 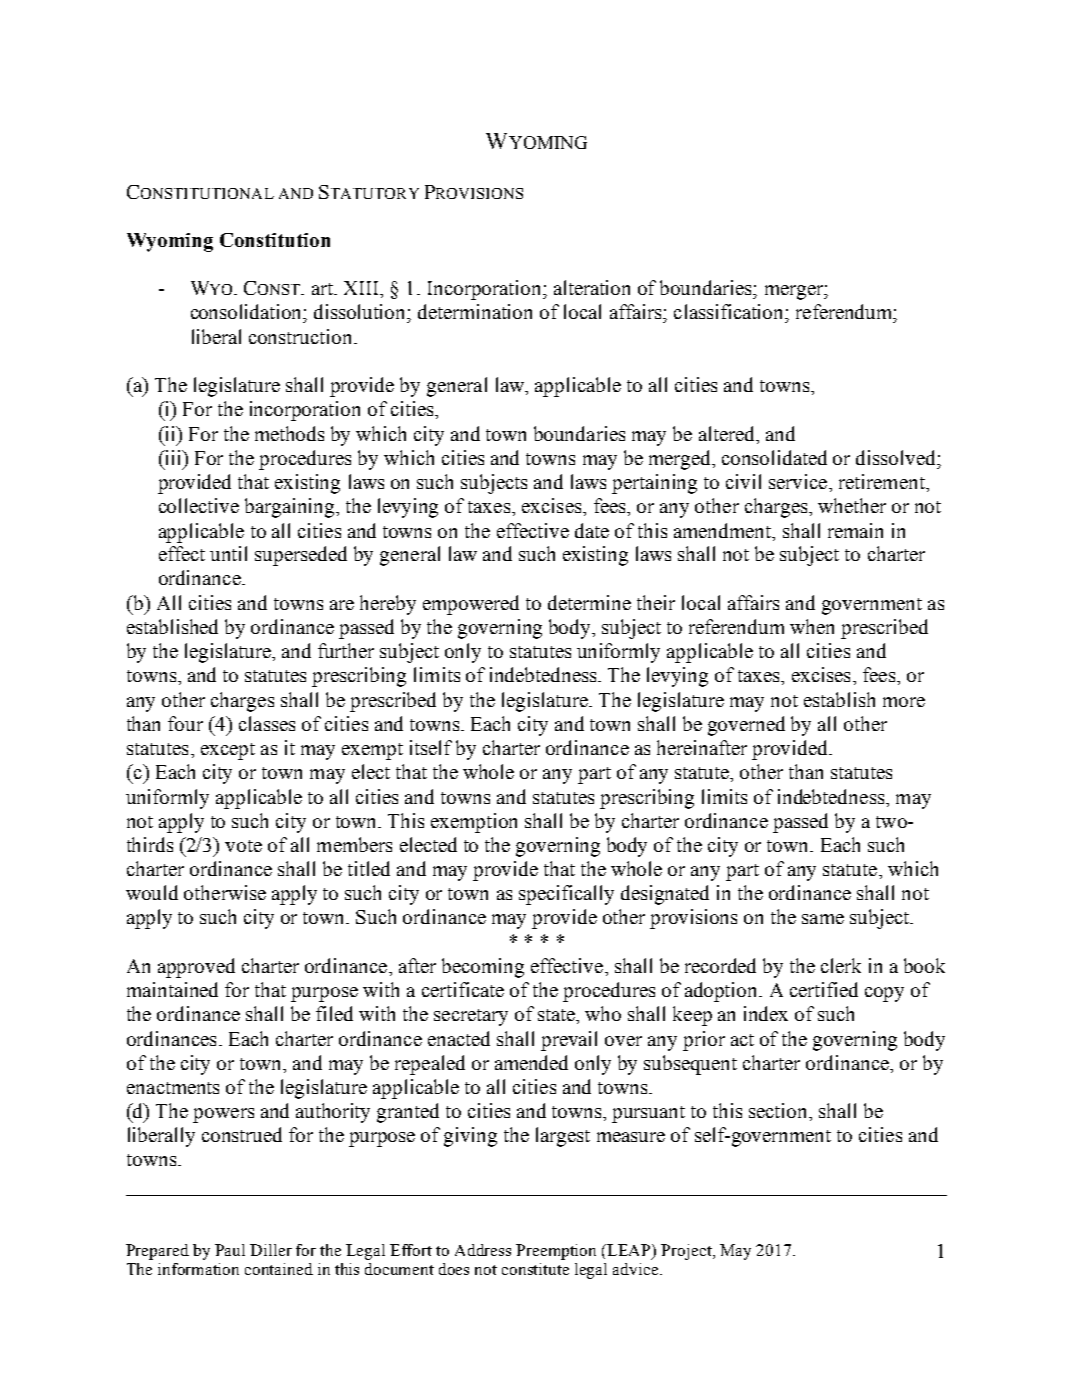 I want to click on same, so click(x=823, y=919).
